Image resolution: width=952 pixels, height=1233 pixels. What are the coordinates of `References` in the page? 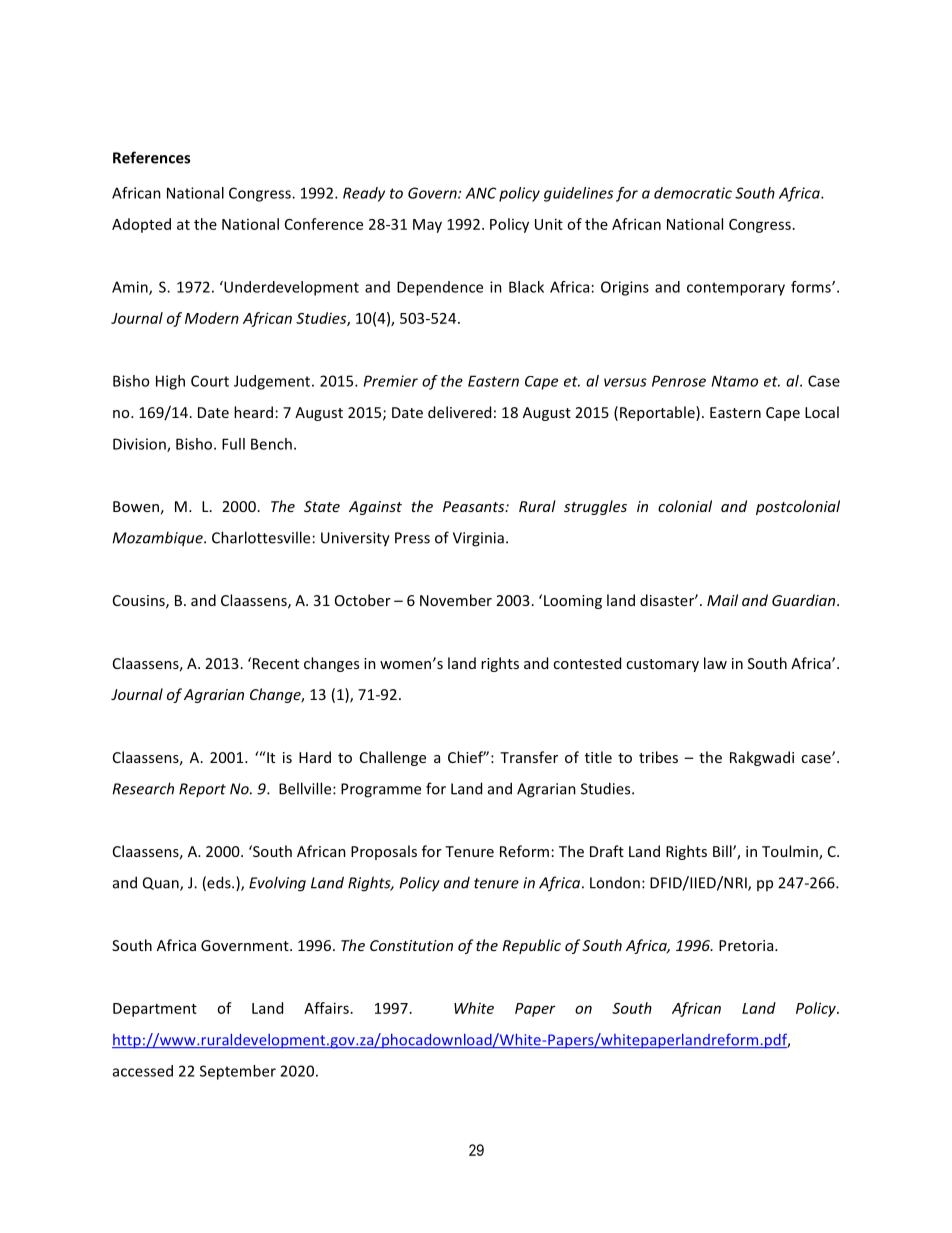 It's located at (151, 157).
